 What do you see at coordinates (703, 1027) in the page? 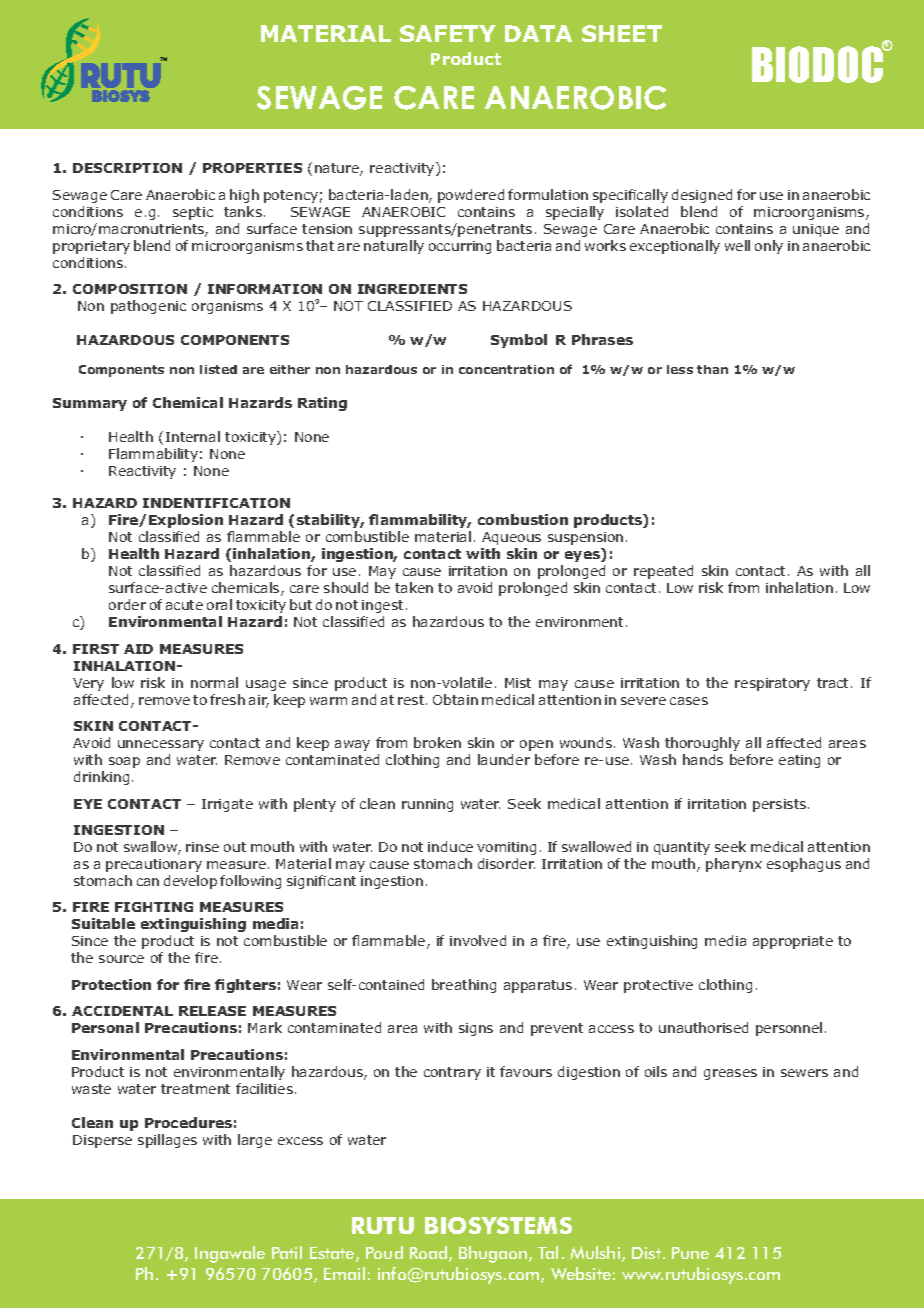
I see `unauthorised` at bounding box center [703, 1027].
